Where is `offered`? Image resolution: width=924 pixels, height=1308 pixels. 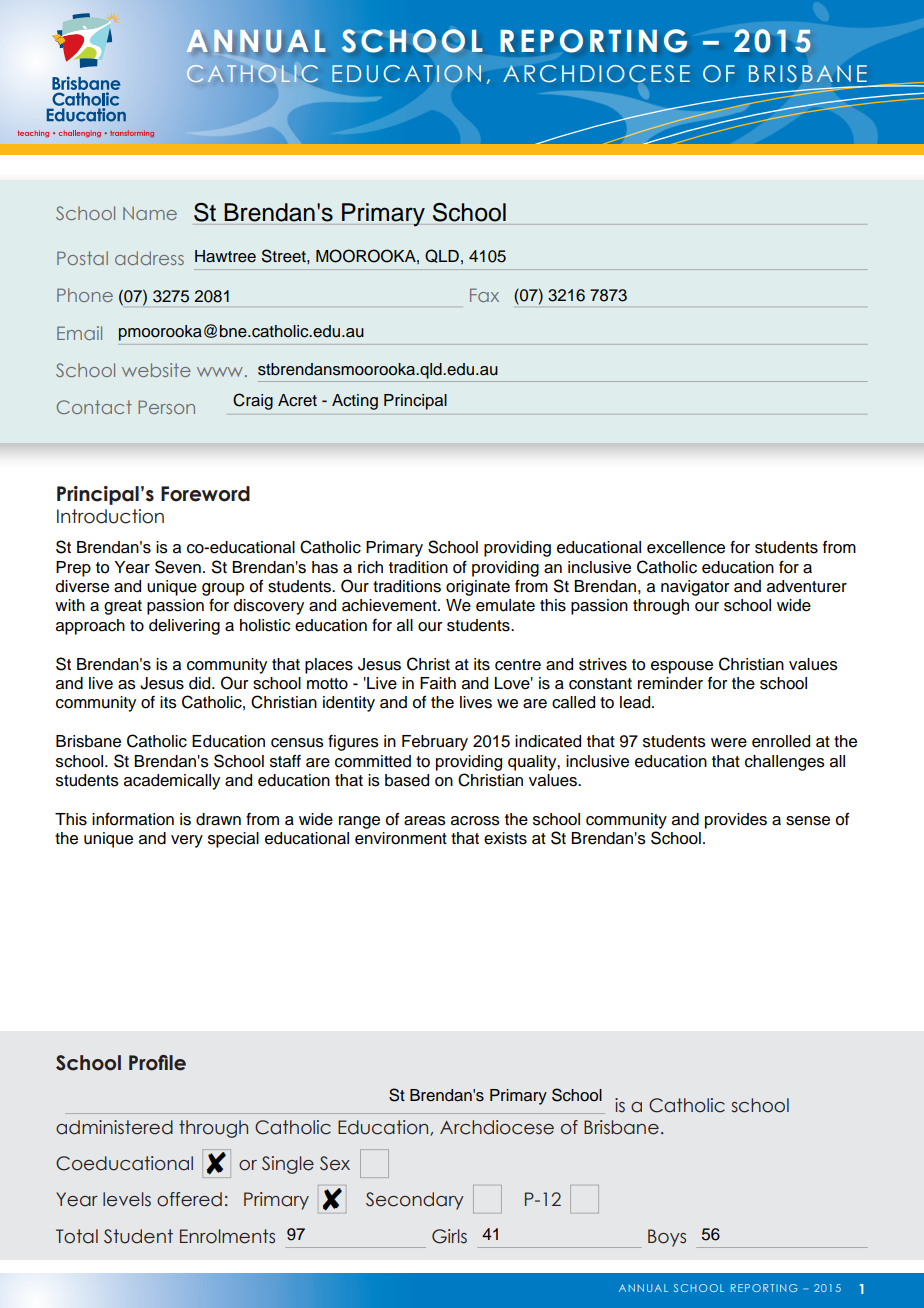 offered is located at coordinates (189, 1199).
